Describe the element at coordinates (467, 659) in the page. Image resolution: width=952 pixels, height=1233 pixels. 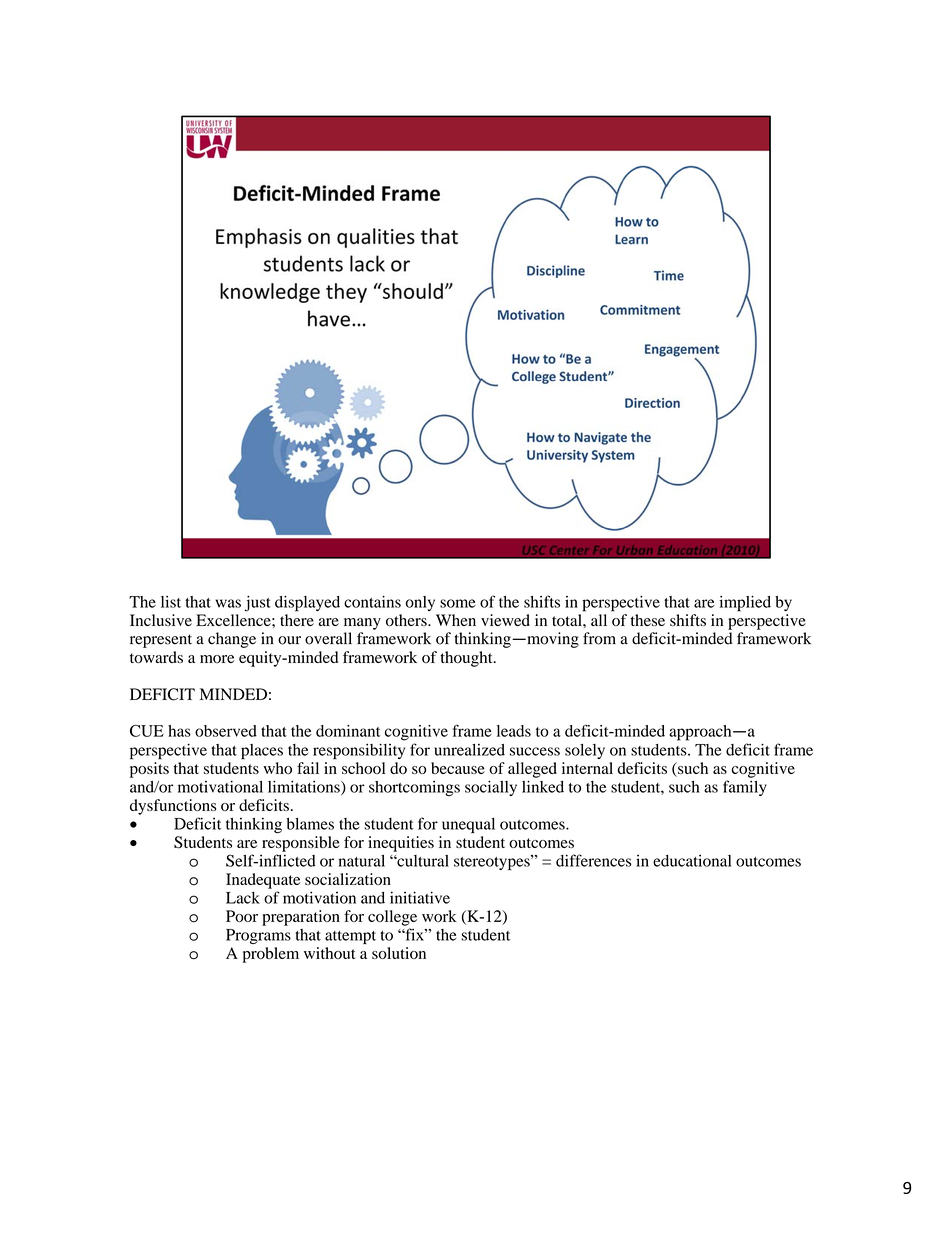
I see `thought` at that location.
